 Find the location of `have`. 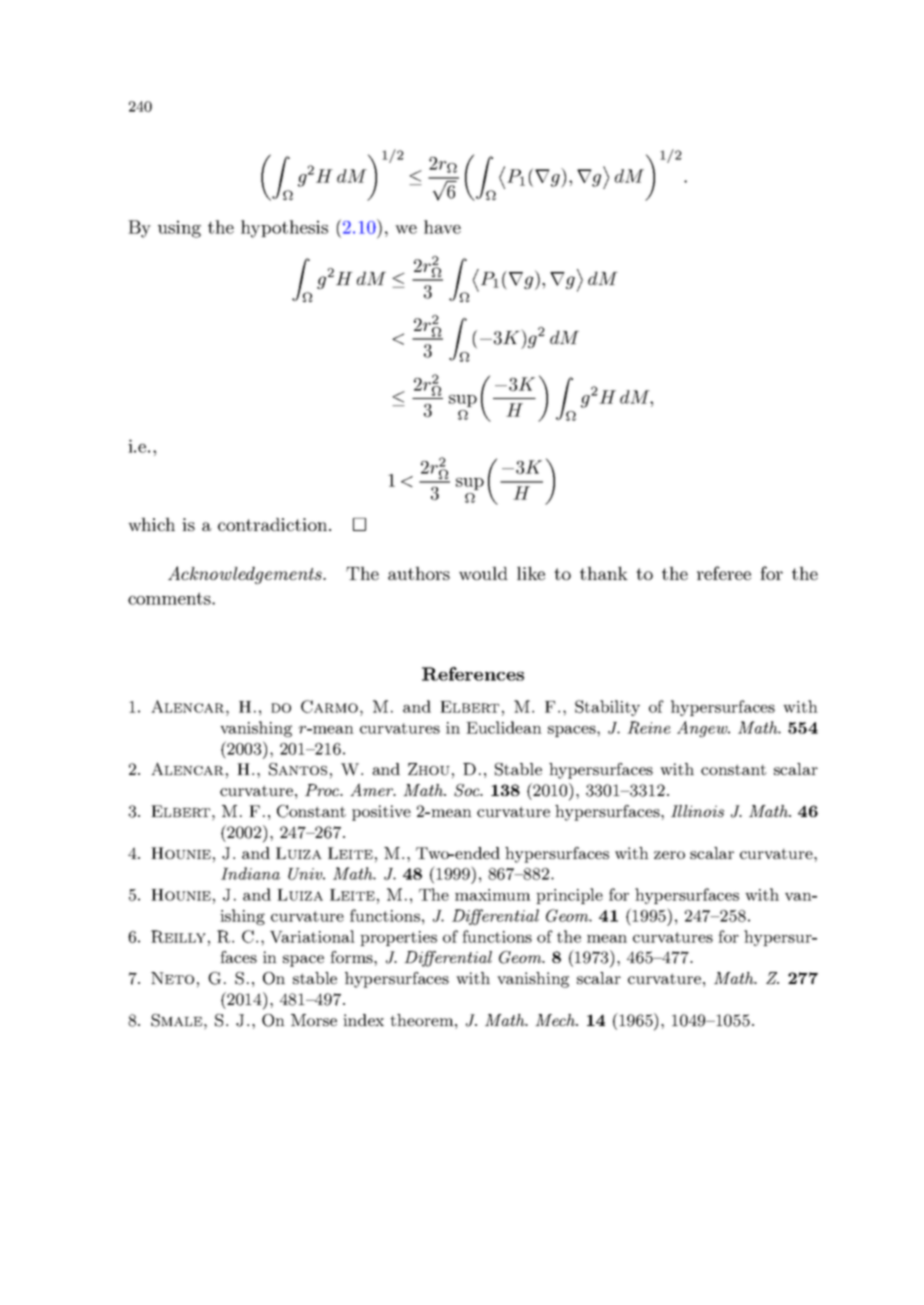

have is located at coordinates (442, 227).
